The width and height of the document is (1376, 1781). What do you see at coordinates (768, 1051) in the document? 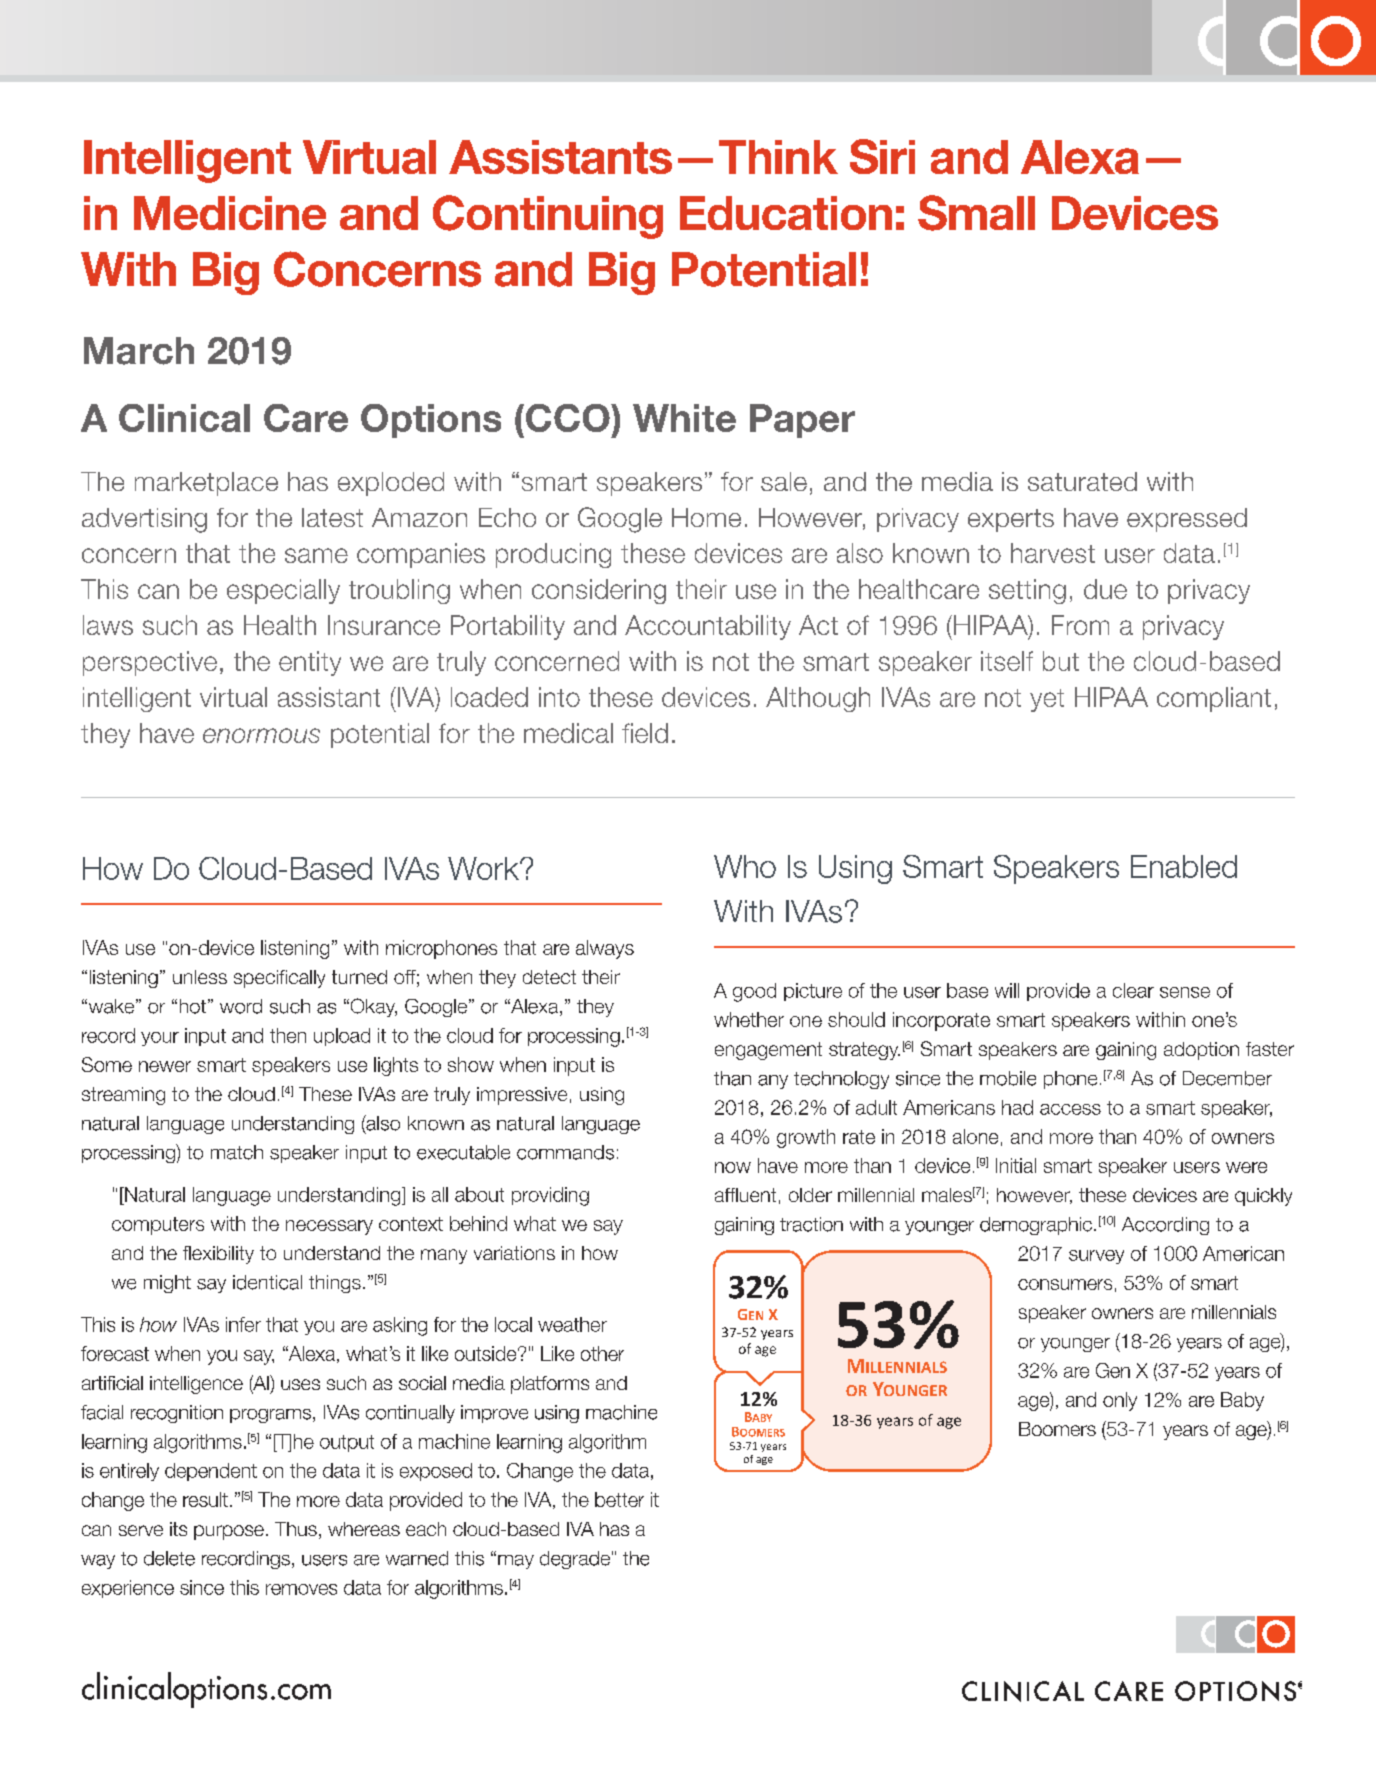
I see `engagement` at bounding box center [768, 1051].
